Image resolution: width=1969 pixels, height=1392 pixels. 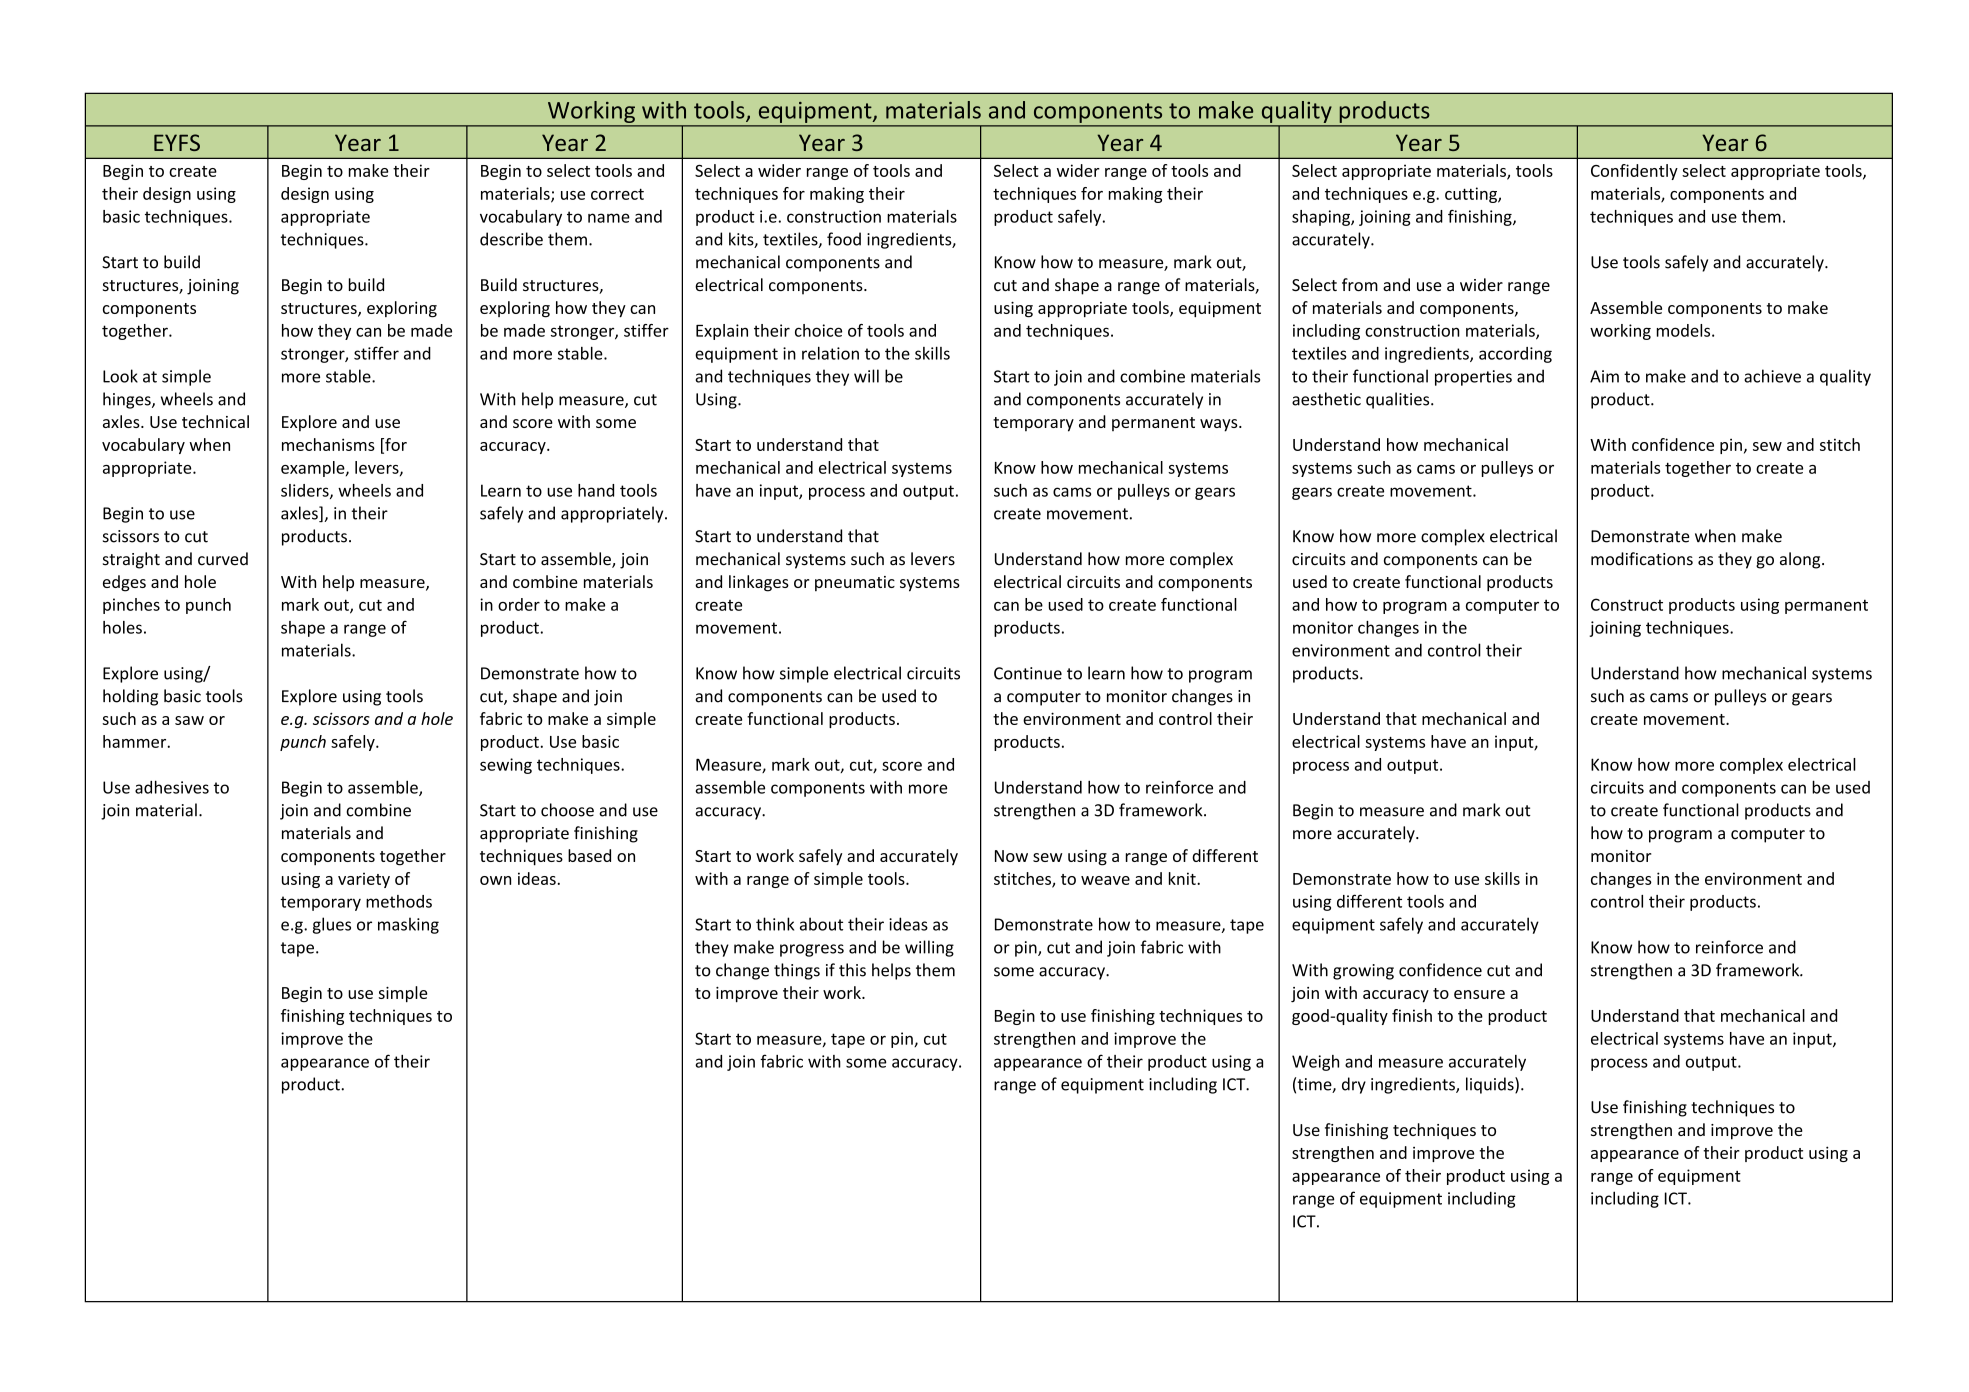 What do you see at coordinates (511, 239) in the screenshot?
I see `describe` at bounding box center [511, 239].
